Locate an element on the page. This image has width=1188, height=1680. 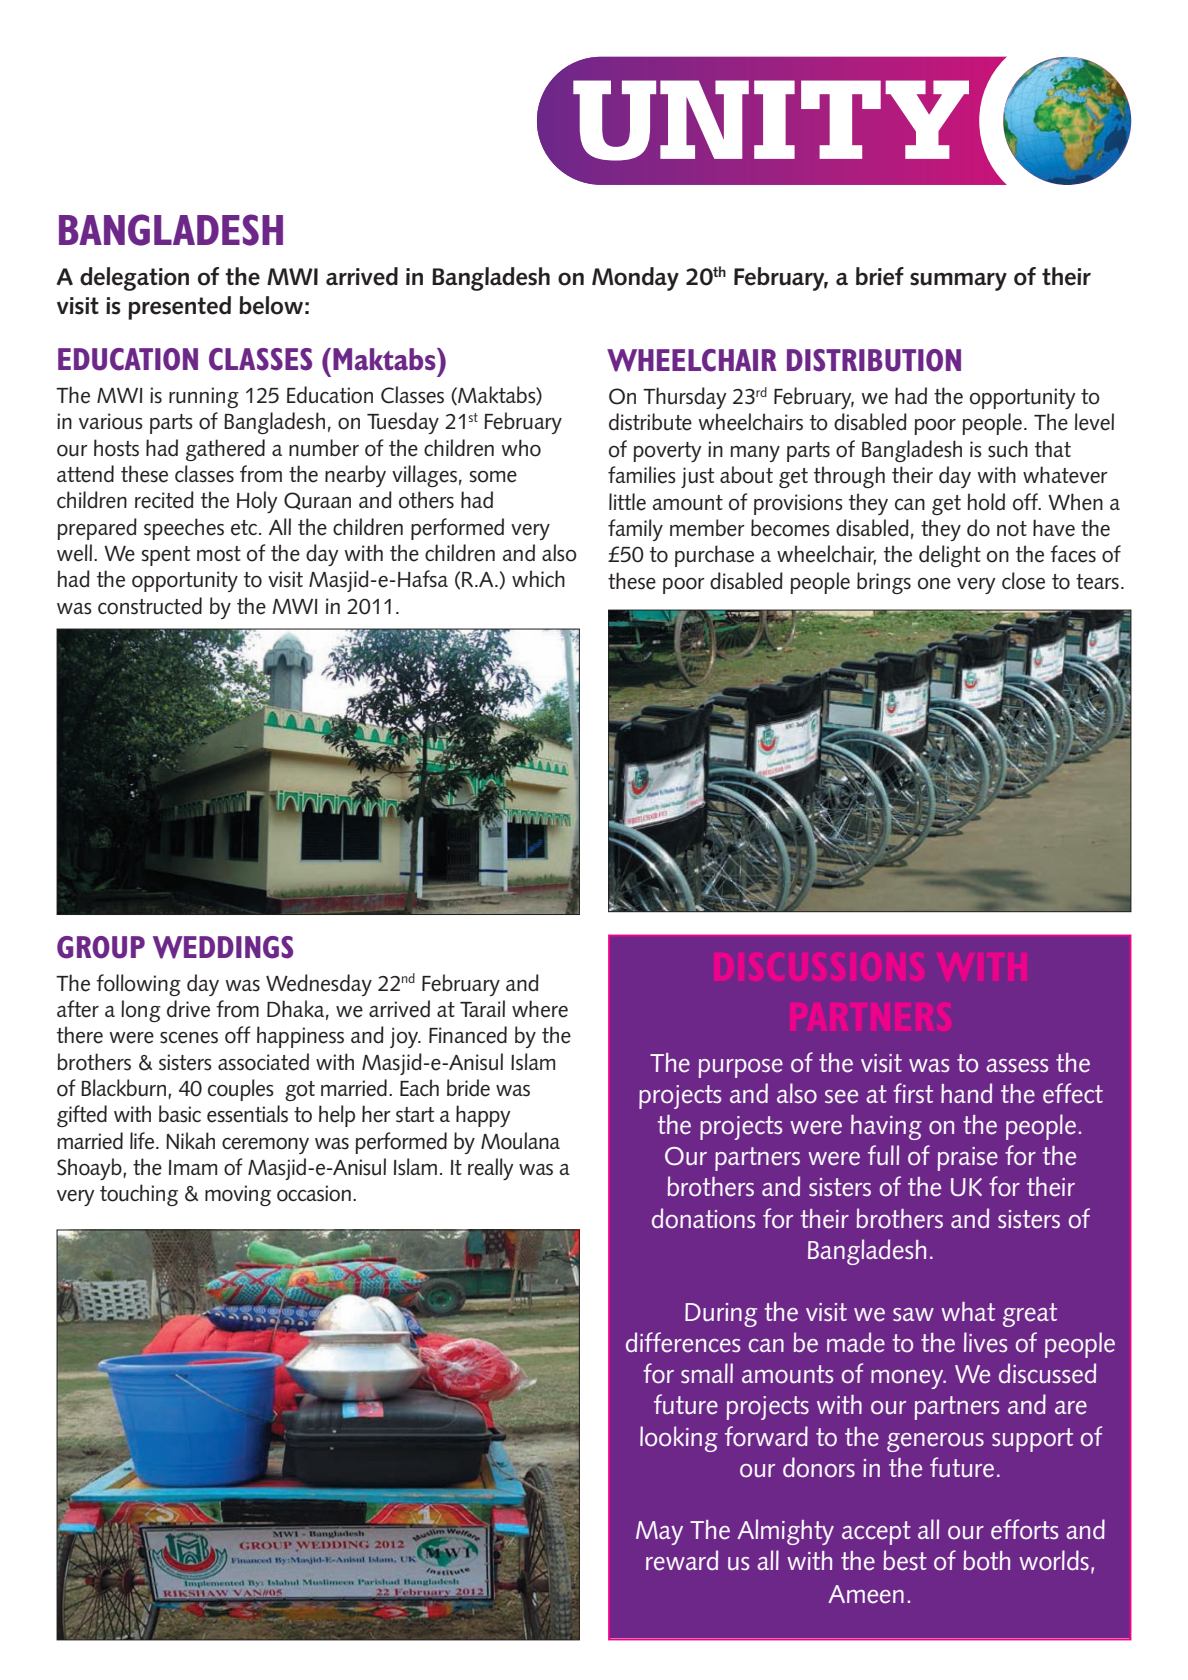
May is located at coordinates (659, 1533).
